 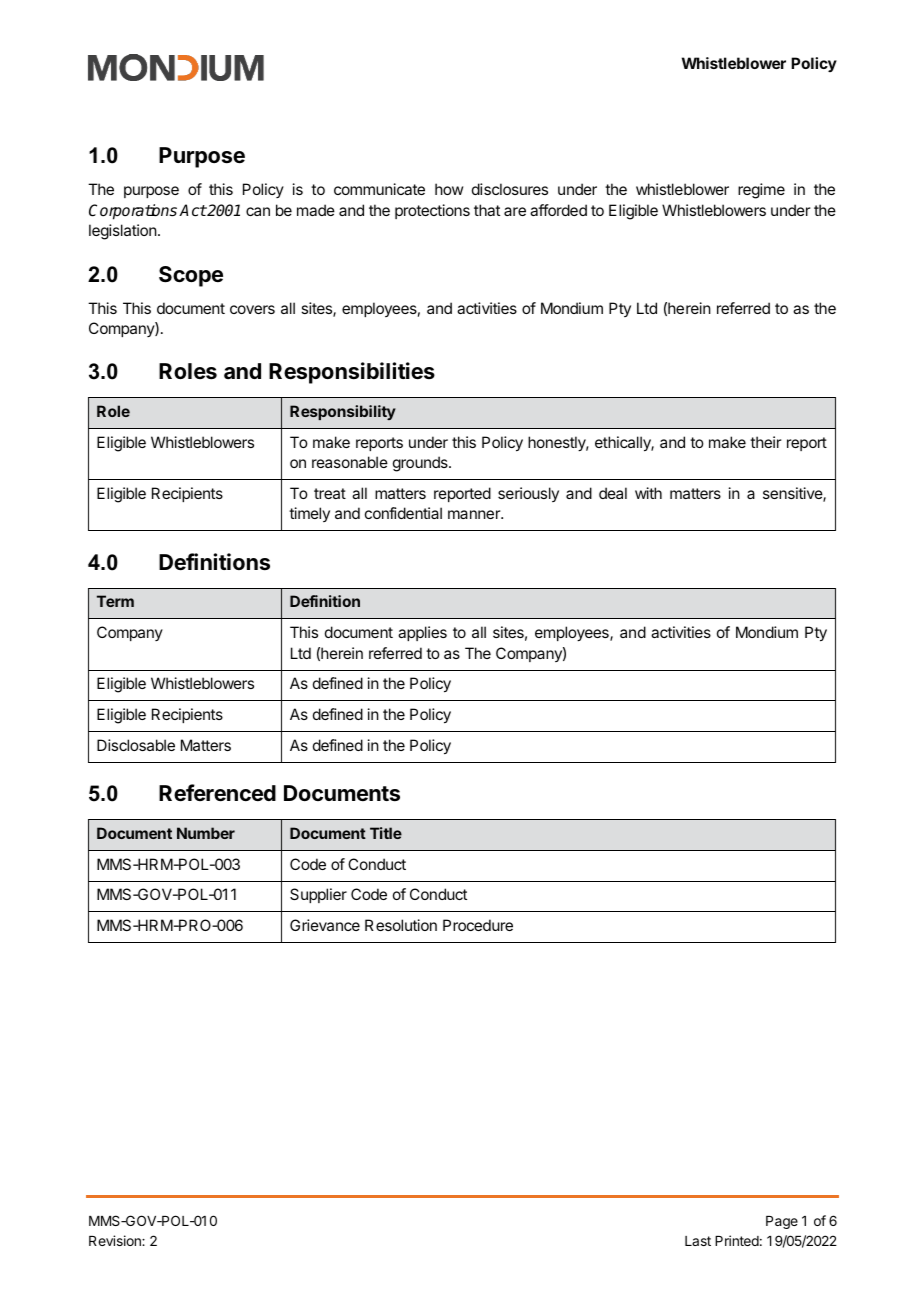 What do you see at coordinates (116, 1240) in the screenshot?
I see `Revision` at bounding box center [116, 1240].
